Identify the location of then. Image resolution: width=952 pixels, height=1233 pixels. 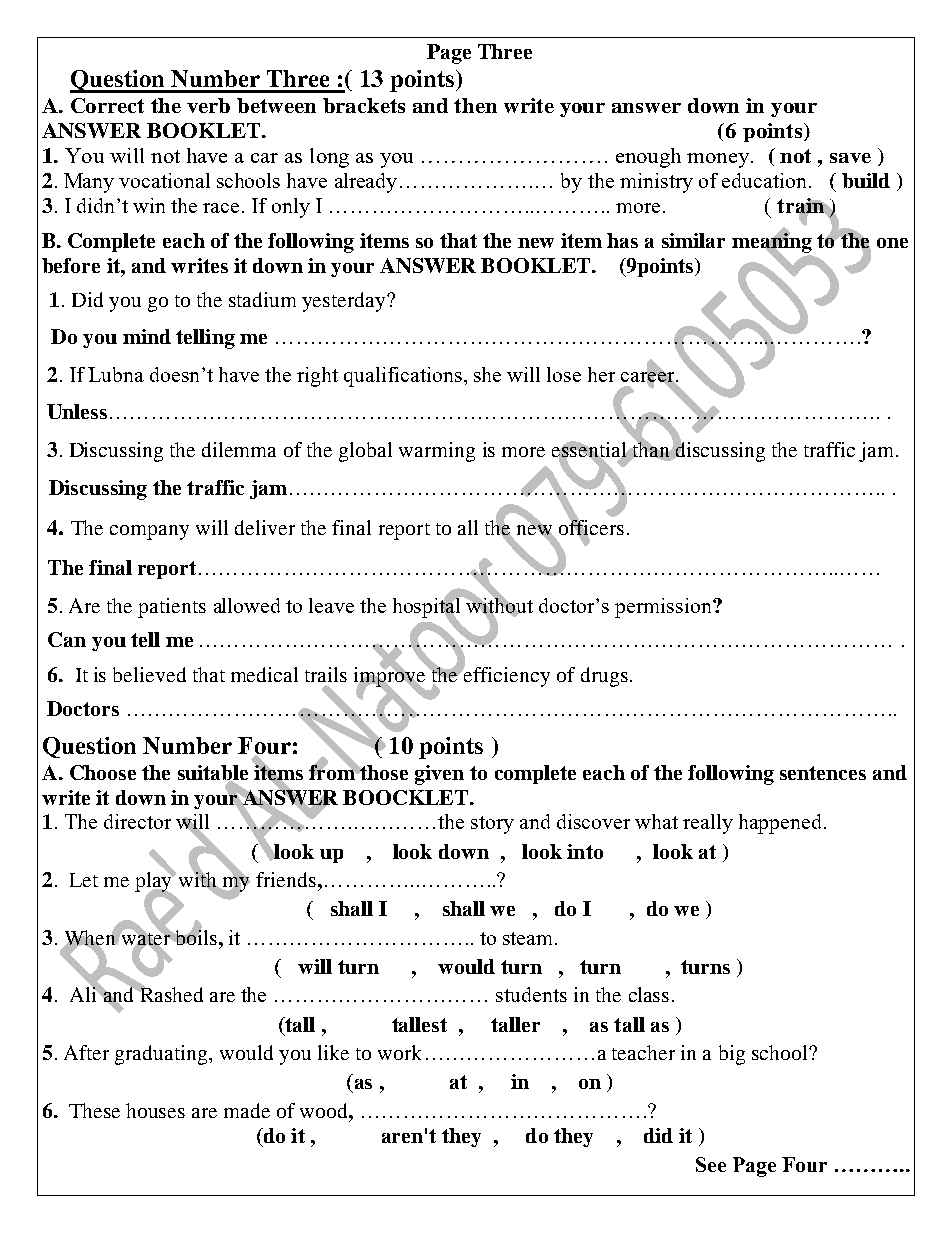
(475, 105).
